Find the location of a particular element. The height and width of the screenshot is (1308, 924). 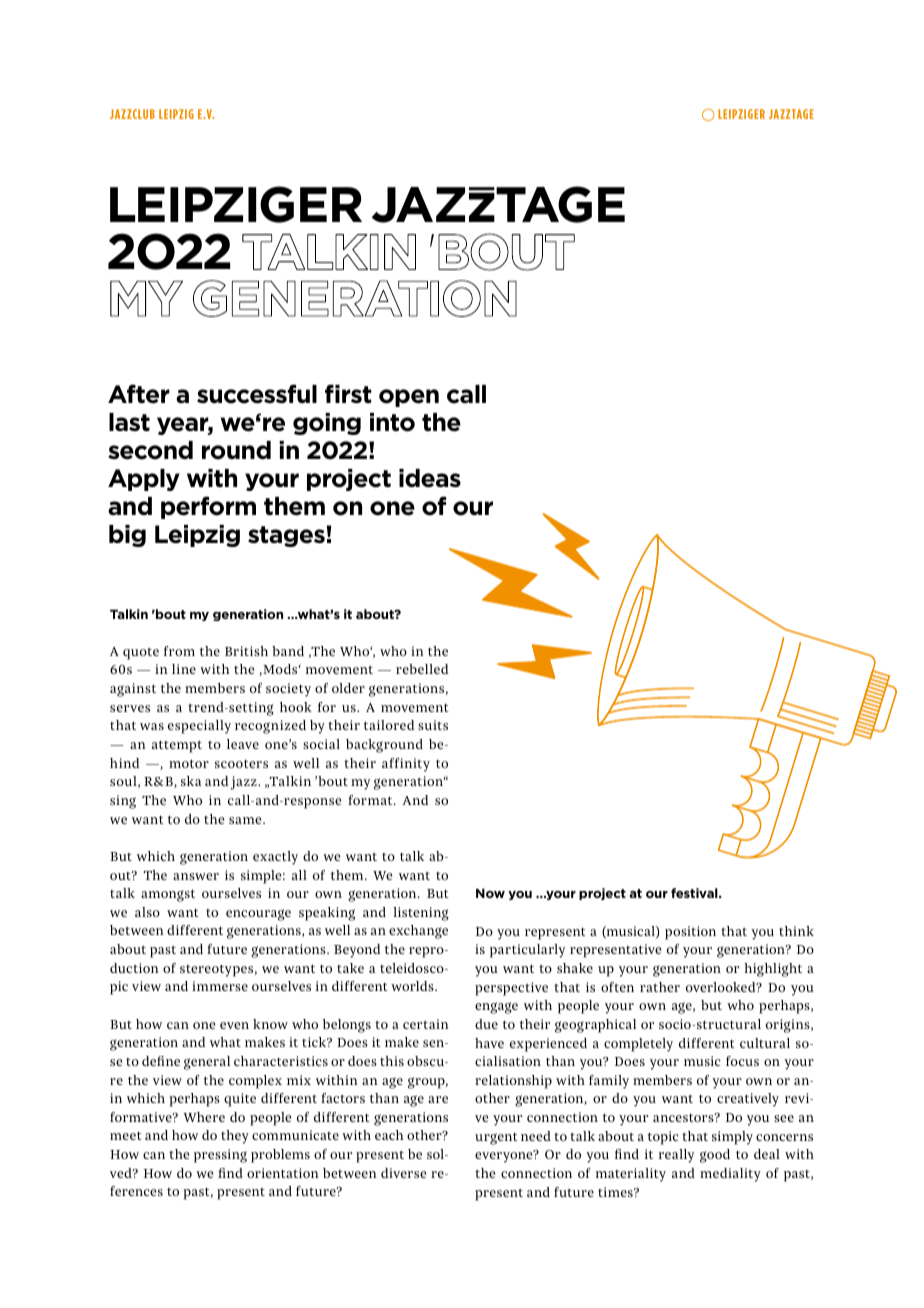

suits is located at coordinates (433, 725).
